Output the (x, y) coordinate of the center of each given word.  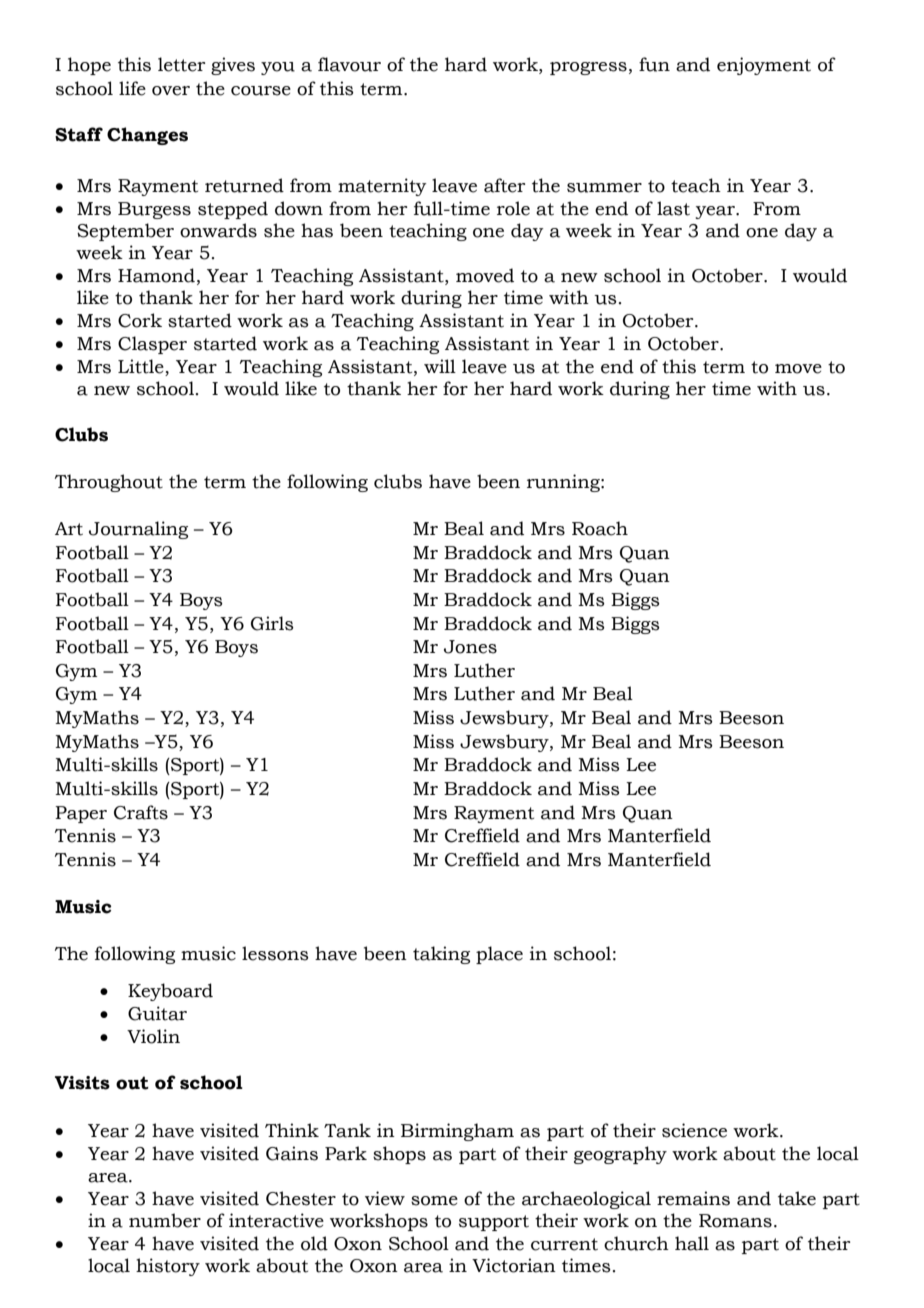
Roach (600, 528)
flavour (349, 64)
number (165, 1220)
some (434, 1201)
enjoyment (764, 66)
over (171, 91)
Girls (272, 623)
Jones (470, 647)
